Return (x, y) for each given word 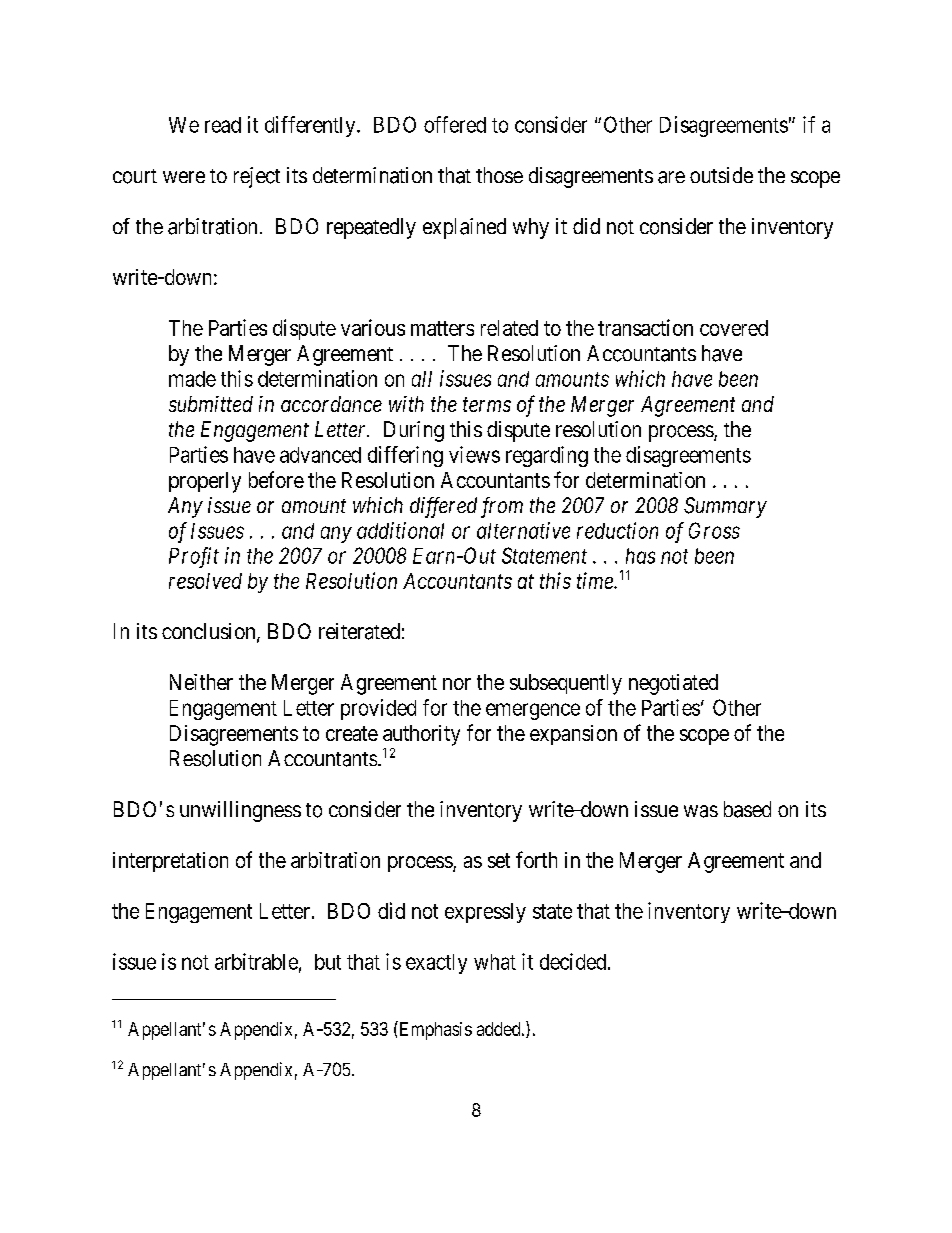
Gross (714, 530)
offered (455, 124)
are (671, 177)
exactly (436, 964)
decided (574, 961)
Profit (194, 557)
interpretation (170, 862)
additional (400, 530)
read (223, 125)
